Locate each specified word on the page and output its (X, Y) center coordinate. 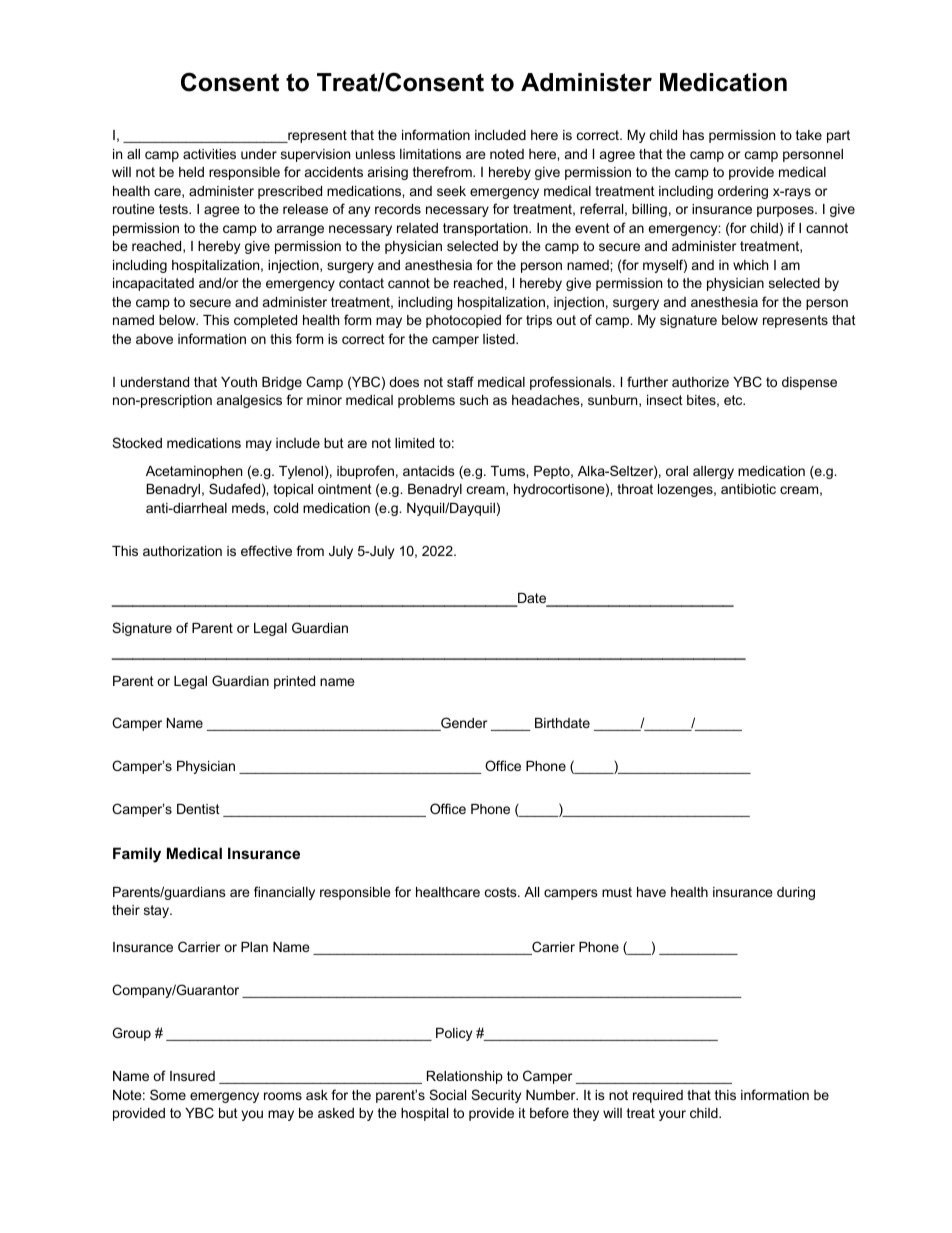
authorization (182, 551)
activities (209, 154)
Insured (192, 1076)
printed (294, 682)
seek (451, 191)
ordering (743, 192)
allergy (713, 472)
